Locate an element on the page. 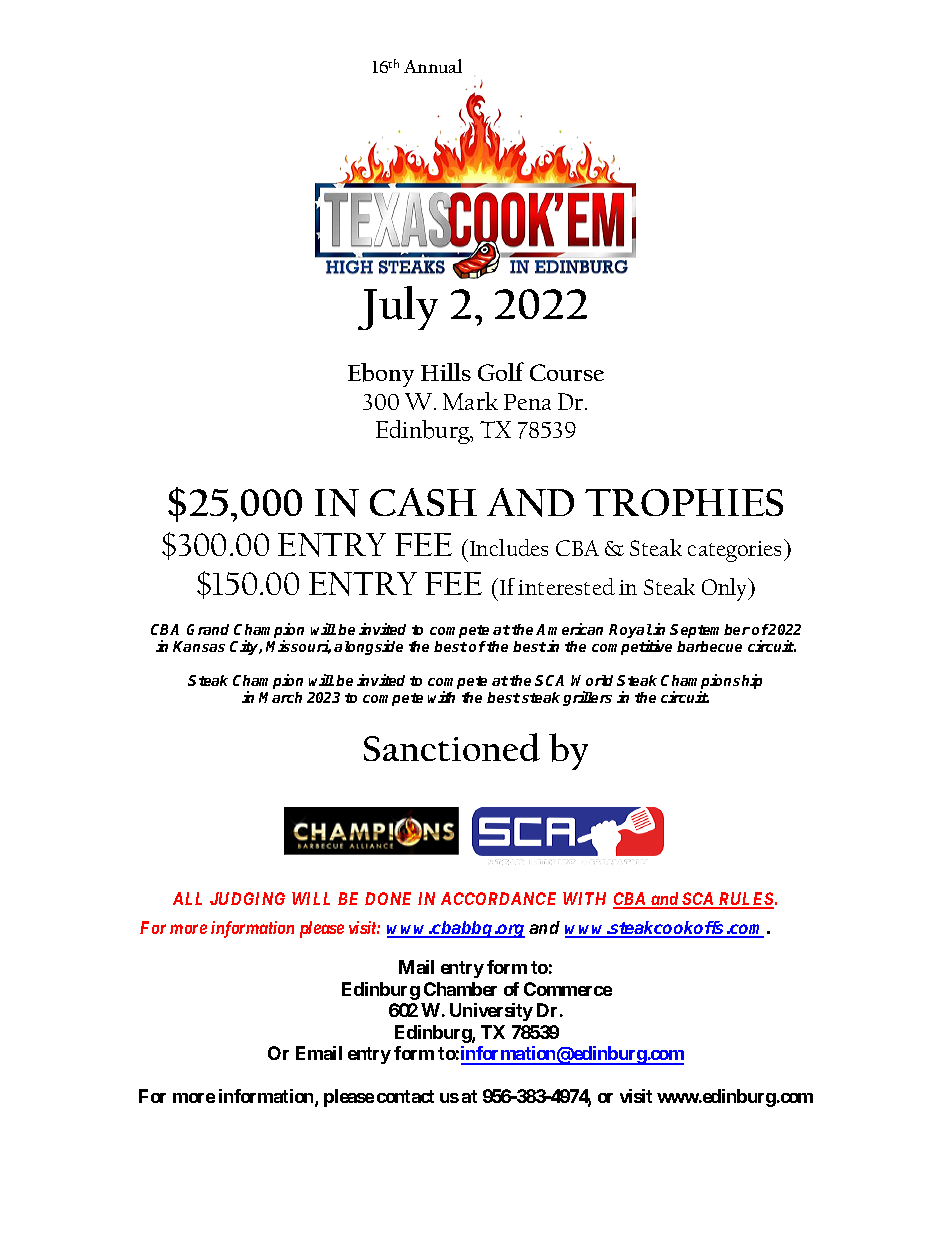 The height and width of the document is (1233, 952). Mark is located at coordinates (470, 401).
